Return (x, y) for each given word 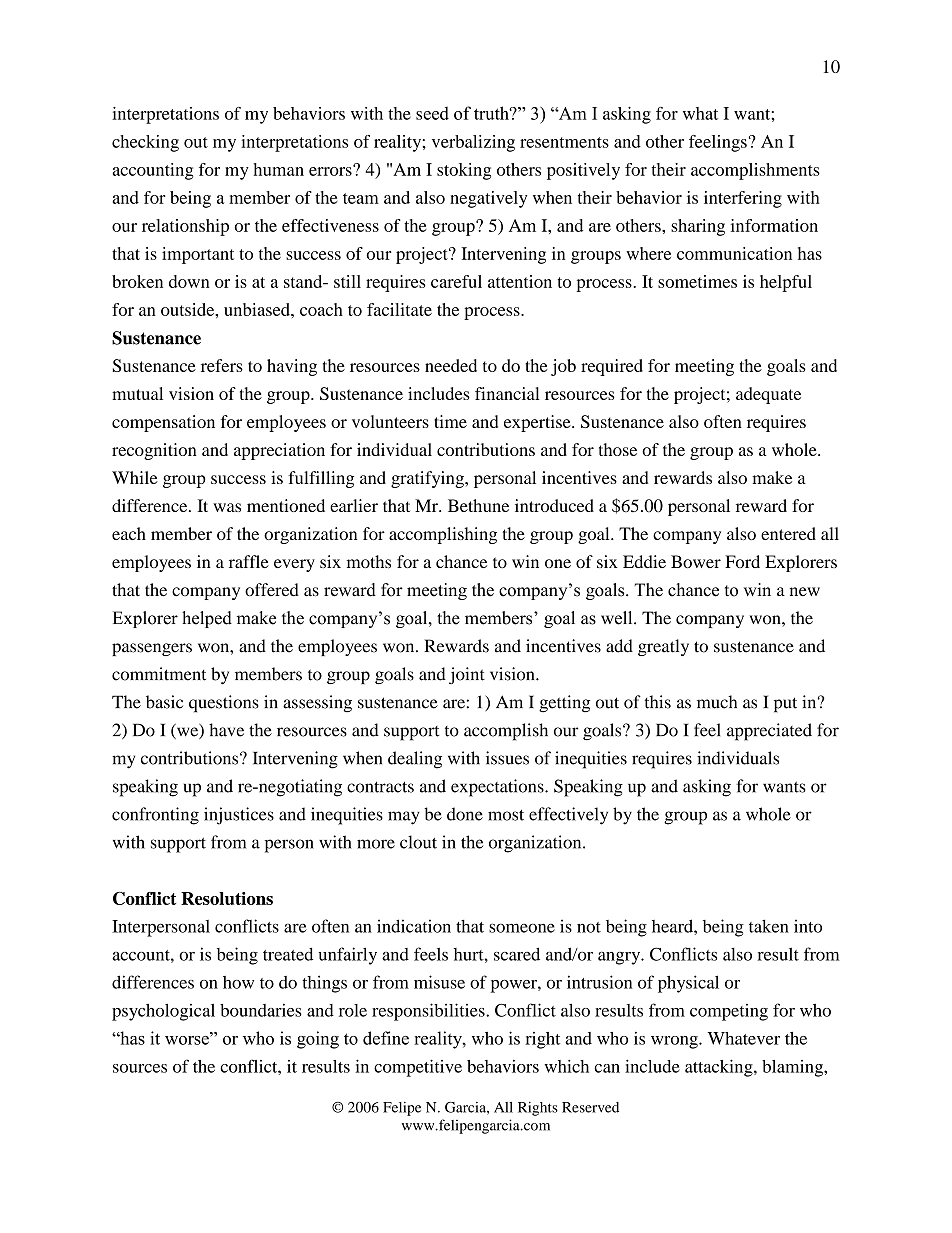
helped (207, 619)
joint (467, 675)
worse (188, 1039)
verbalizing (473, 143)
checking (145, 143)
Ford (742, 561)
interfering (743, 199)
